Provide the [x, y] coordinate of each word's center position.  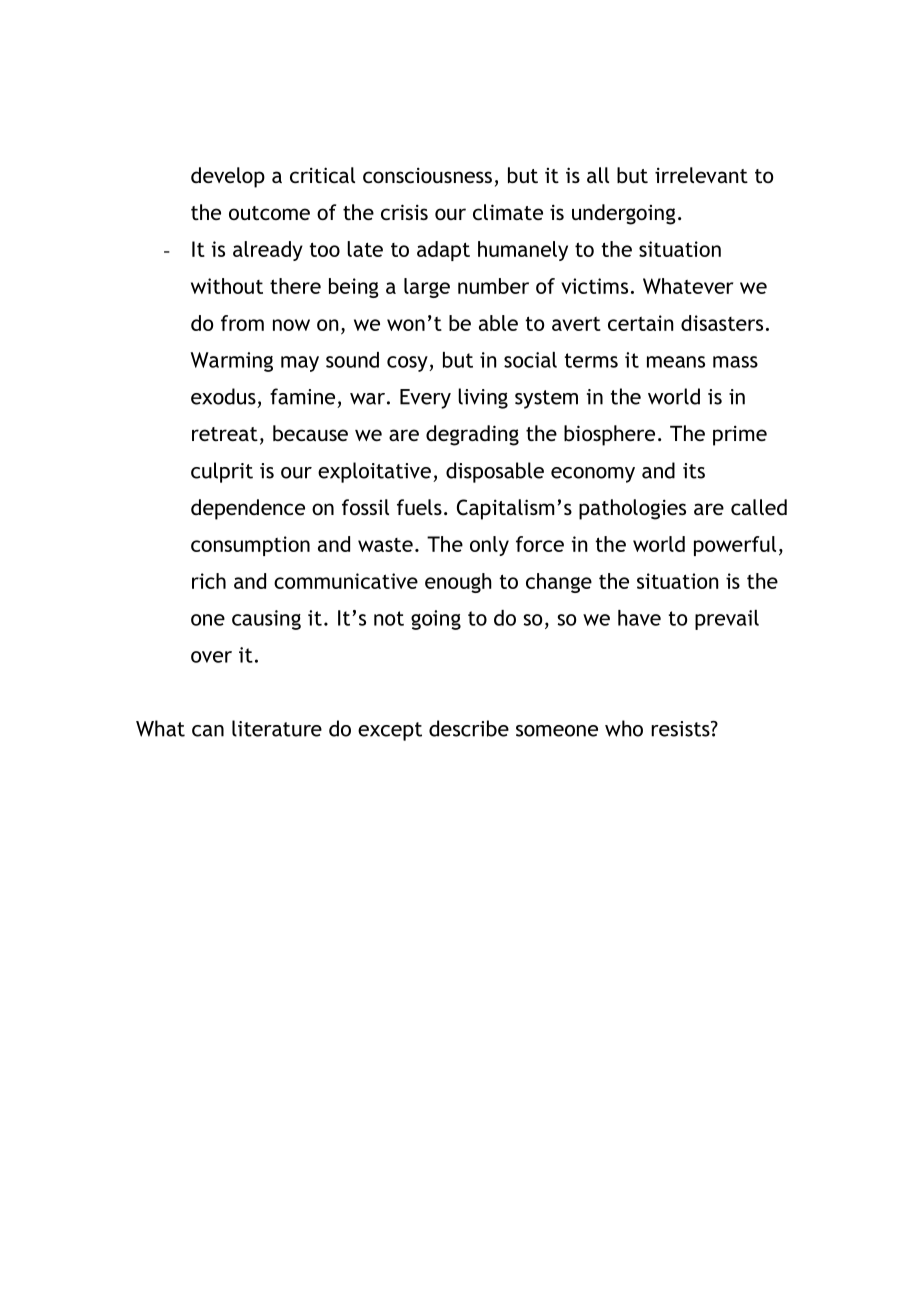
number [493, 286]
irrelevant [701, 175]
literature [277, 728]
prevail [727, 620]
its [694, 471]
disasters [722, 323]
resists [681, 729]
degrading [472, 435]
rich [209, 581]
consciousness [427, 175]
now [291, 325]
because [310, 433]
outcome [269, 213]
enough [458, 583]
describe [469, 728]
